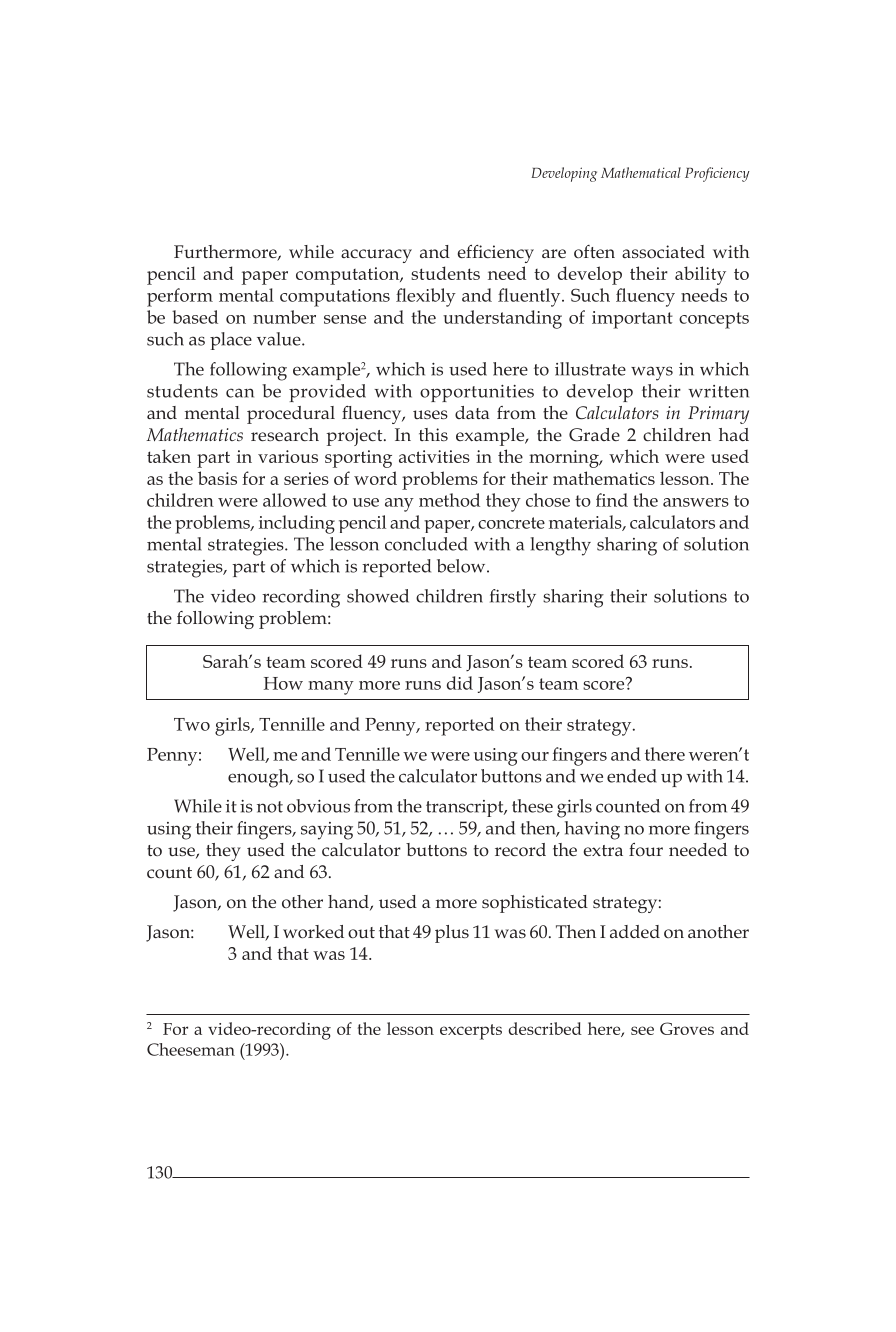 The width and height of the image is (896, 1332). I want to click on efficiency, so click(496, 254).
